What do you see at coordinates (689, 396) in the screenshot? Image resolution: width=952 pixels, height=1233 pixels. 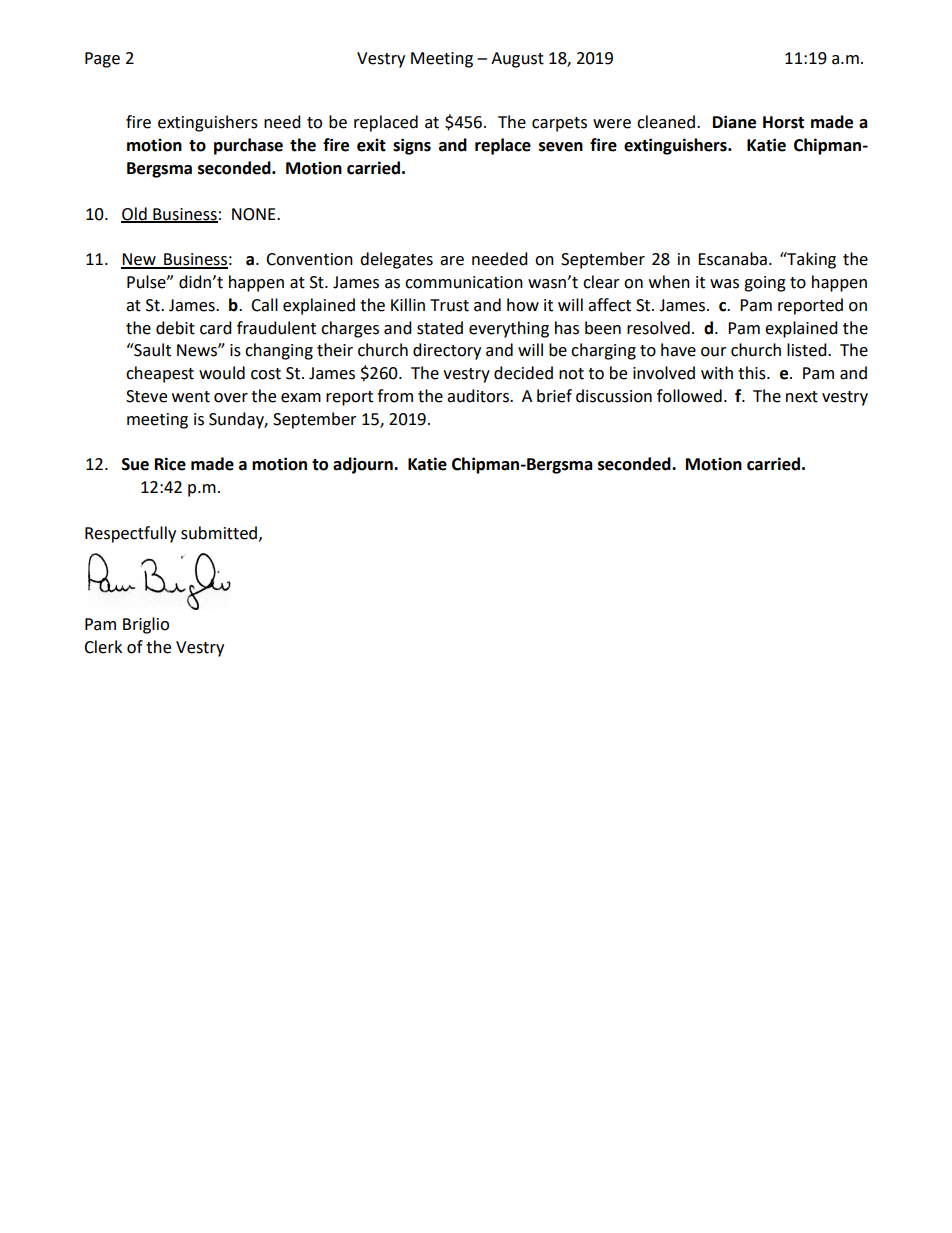 I see `followed` at bounding box center [689, 396].
